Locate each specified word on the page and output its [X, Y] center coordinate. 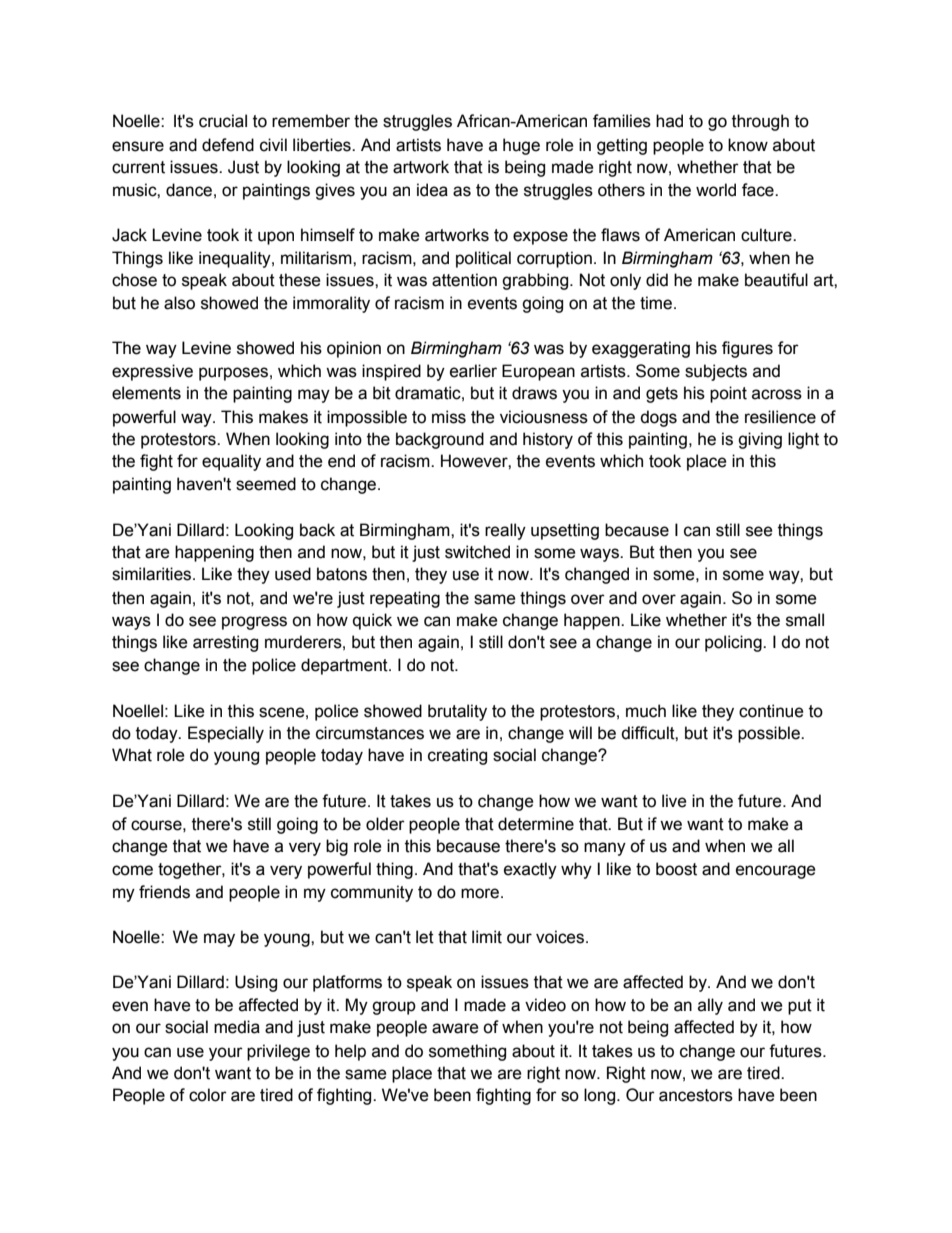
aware [455, 1028]
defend [228, 145]
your [226, 1054]
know [748, 145]
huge [521, 146]
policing [734, 643]
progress [254, 623]
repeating [405, 599]
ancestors [696, 1095]
